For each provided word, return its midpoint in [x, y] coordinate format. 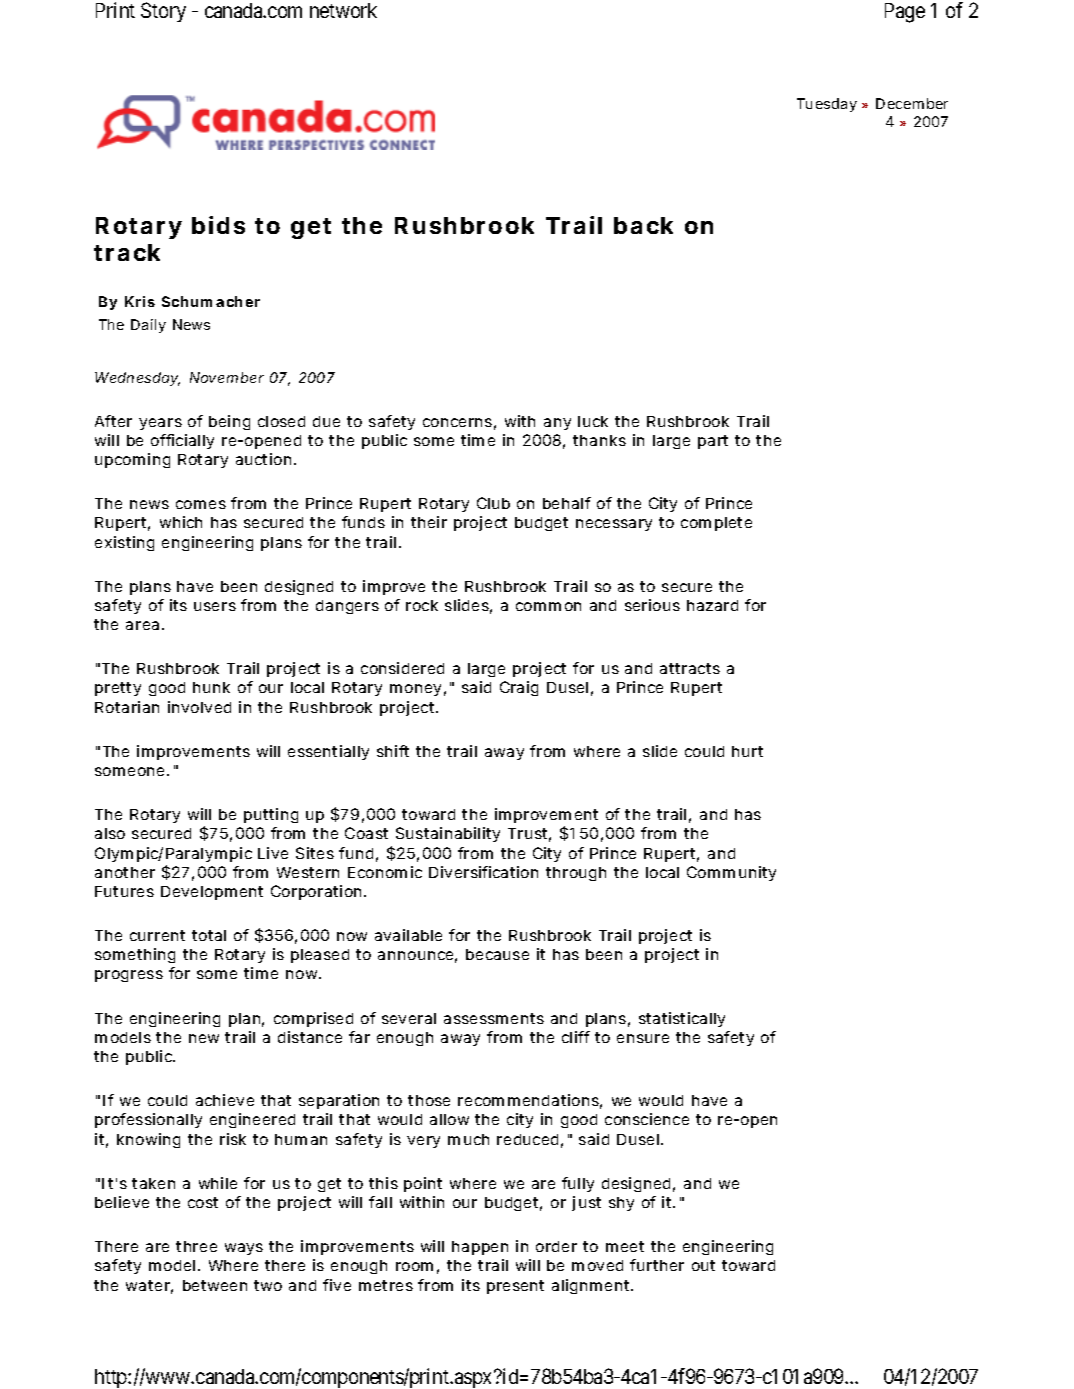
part [713, 442]
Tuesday [827, 105]
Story [163, 12]
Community [731, 873]
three [196, 1246]
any [557, 424]
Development [212, 893]
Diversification [483, 872]
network [343, 10]
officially [182, 441]
